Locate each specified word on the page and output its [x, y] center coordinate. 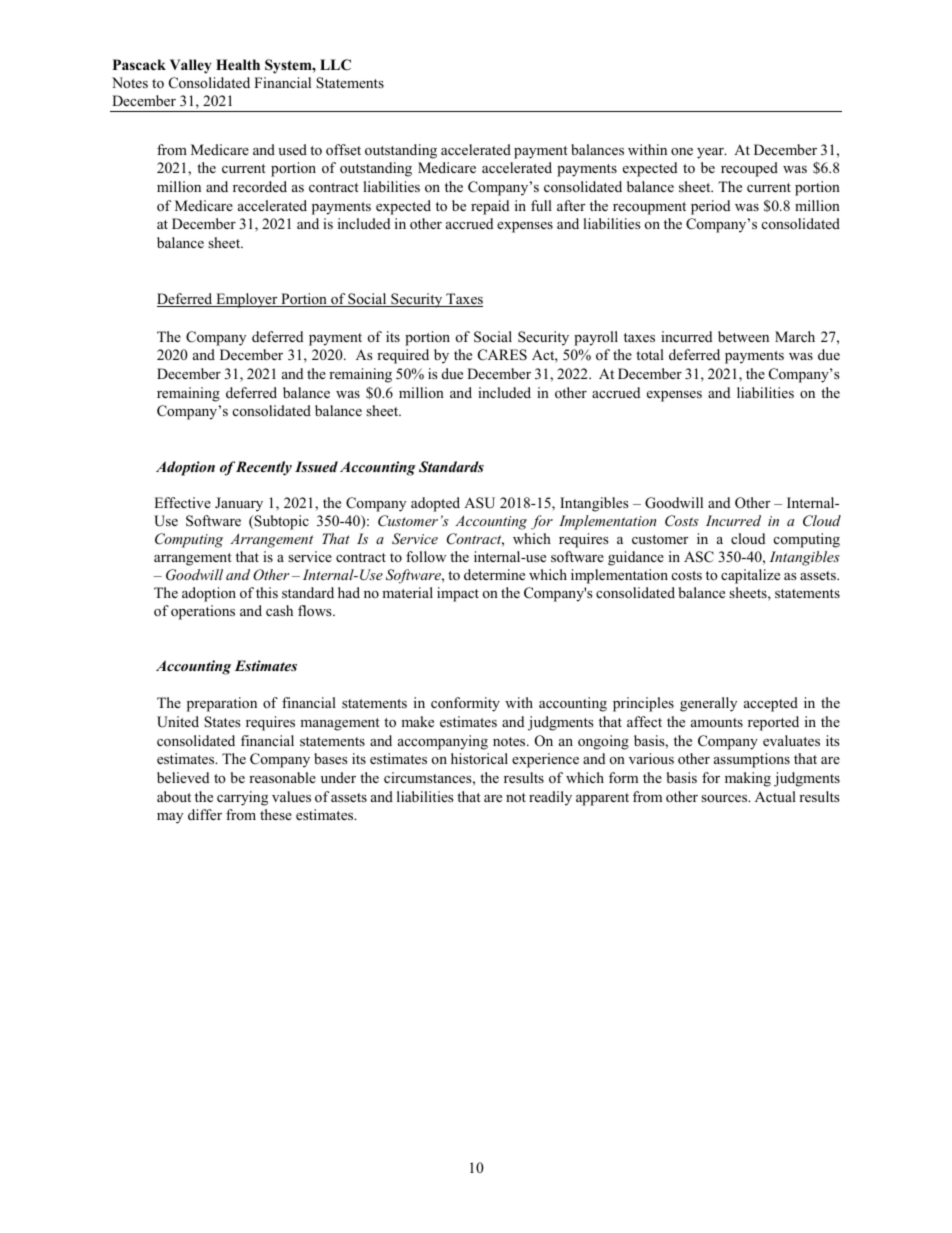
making [748, 779]
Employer [247, 300]
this [267, 592]
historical [479, 758]
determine [494, 574]
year [711, 153]
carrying [242, 798]
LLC [335, 65]
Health [238, 64]
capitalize [750, 576]
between [743, 336]
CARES [502, 355]
